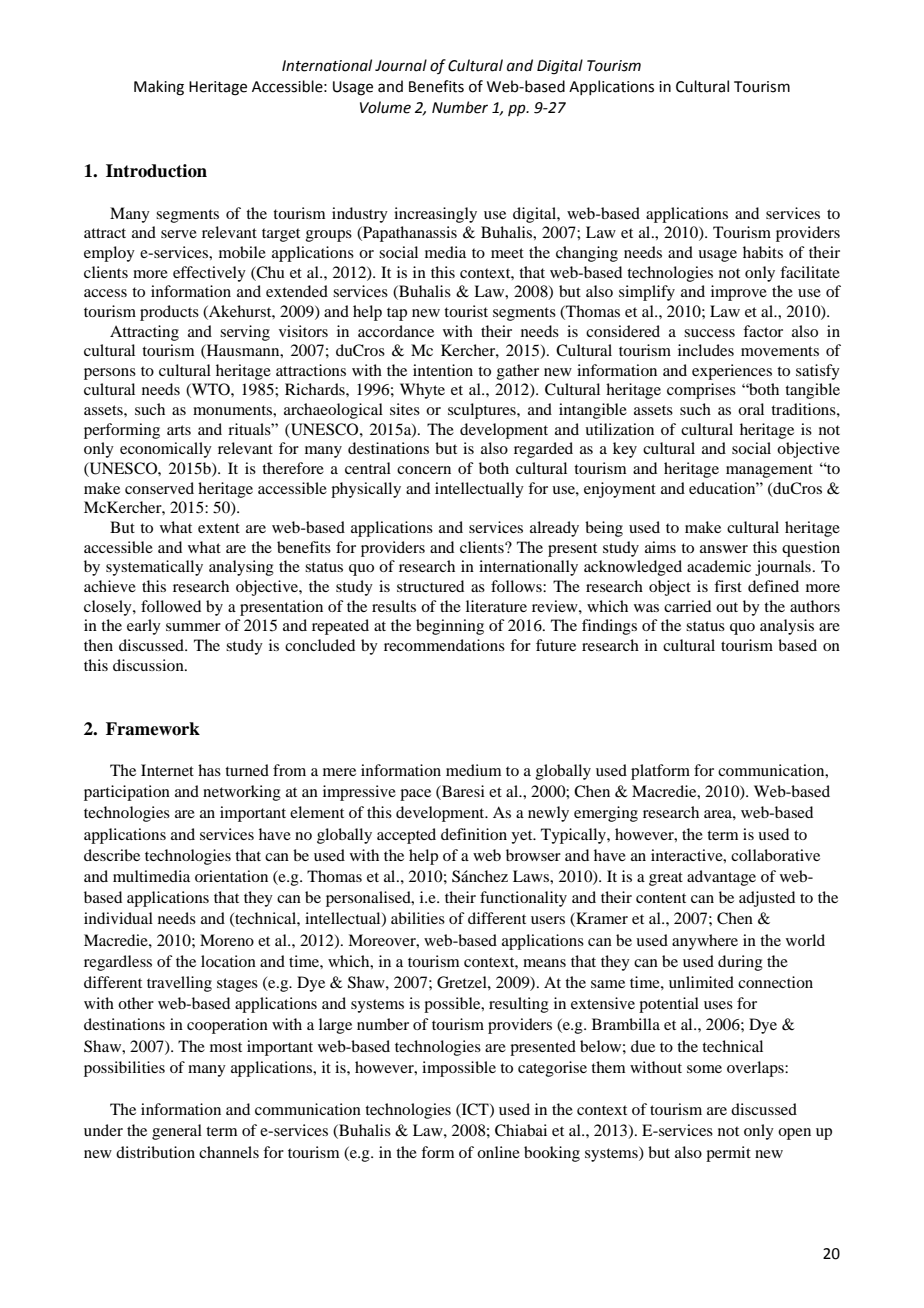 The image size is (924, 1308). I want to click on beginning, so click(450, 627).
